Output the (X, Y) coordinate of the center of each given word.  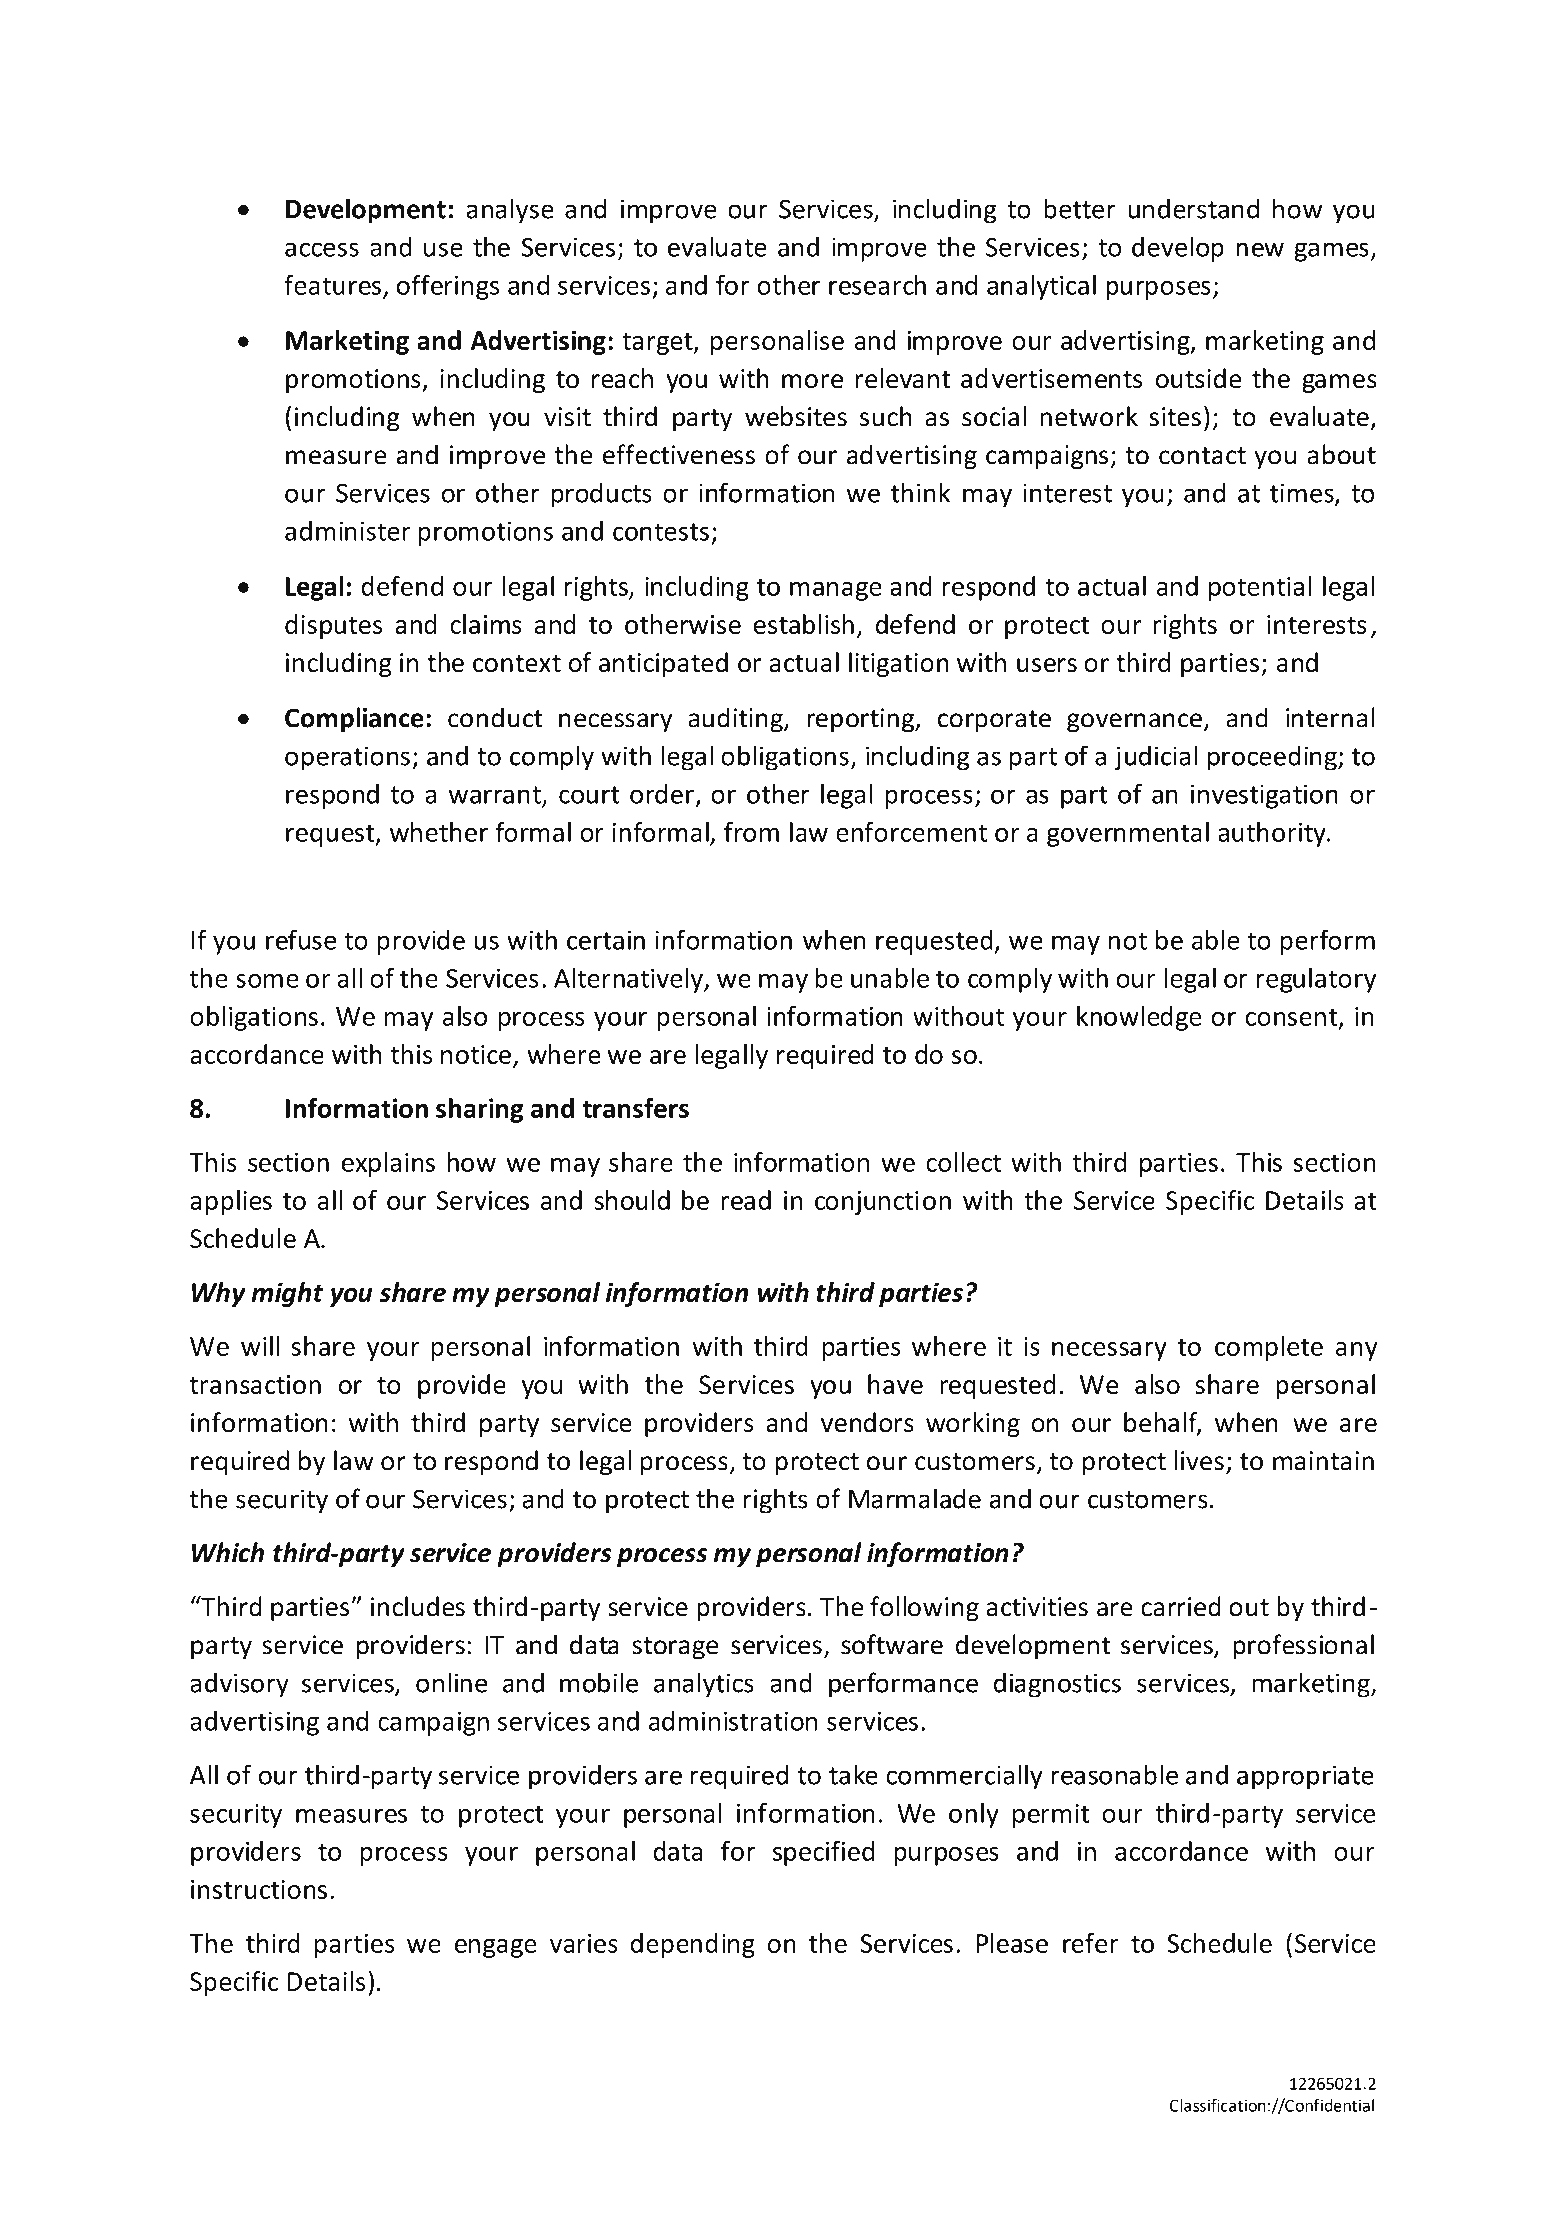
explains (388, 1164)
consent (1293, 1018)
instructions (259, 1889)
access (322, 249)
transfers (635, 1108)
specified (823, 1853)
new (1260, 249)
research (877, 285)
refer (1090, 1943)
